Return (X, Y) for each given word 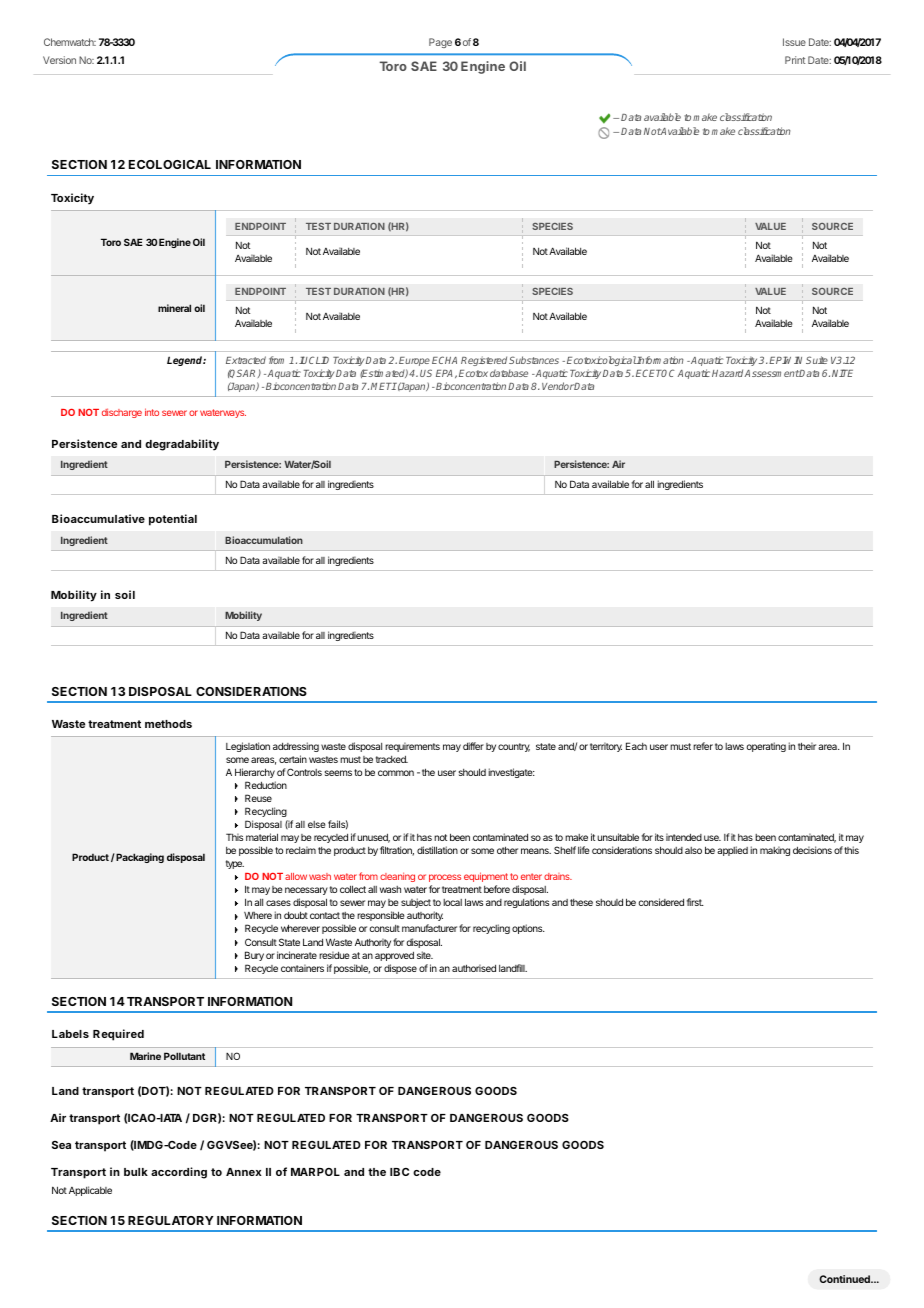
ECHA (444, 360)
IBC (399, 1172)
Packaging (139, 858)
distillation (437, 850)
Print (795, 60)
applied (732, 851)
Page (440, 43)
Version (59, 60)
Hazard (727, 373)
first (695, 902)
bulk (136, 1172)
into (152, 412)
